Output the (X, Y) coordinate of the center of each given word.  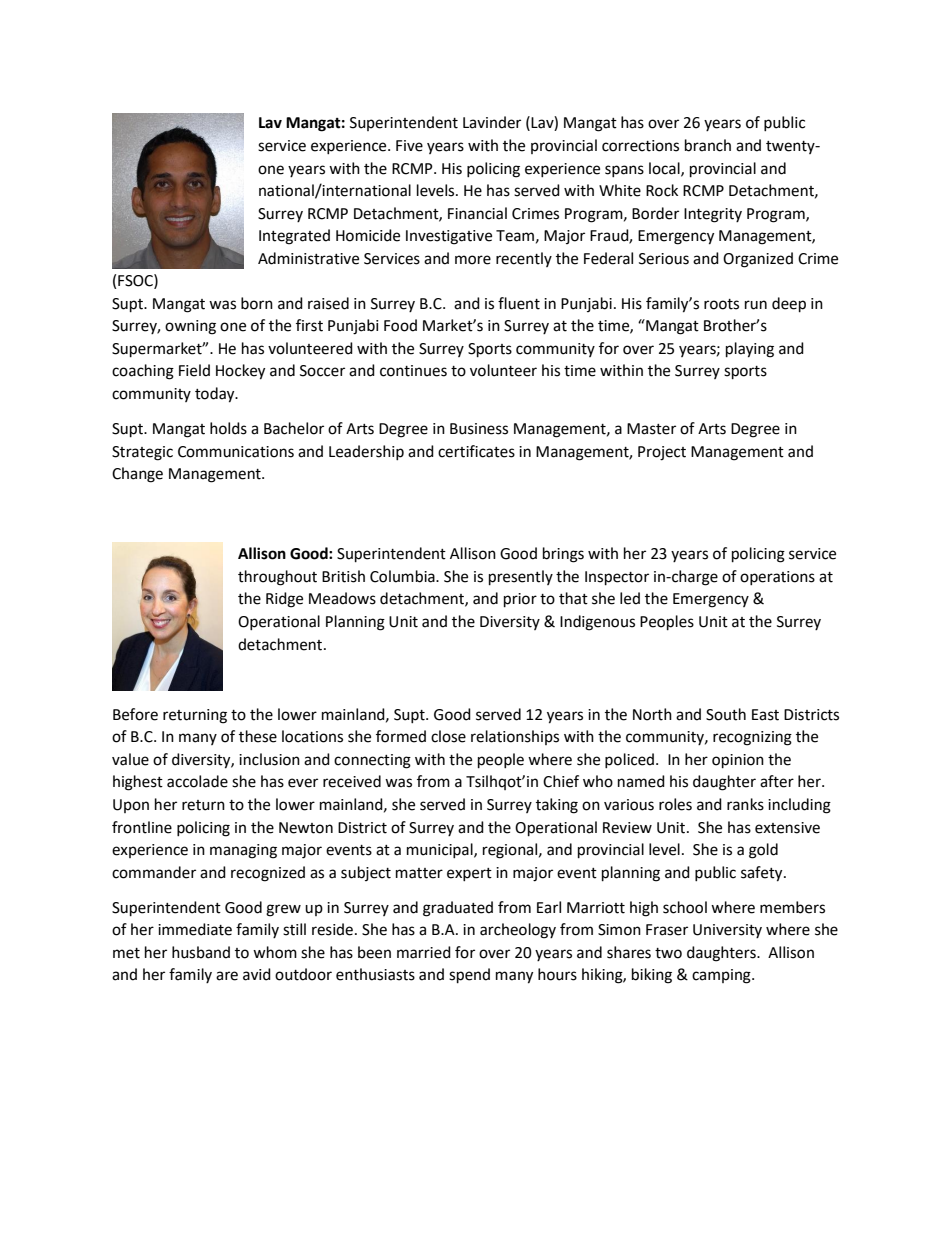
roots (721, 304)
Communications (236, 452)
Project (662, 453)
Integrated (294, 237)
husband (201, 952)
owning (190, 327)
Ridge (284, 600)
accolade (197, 781)
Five (409, 146)
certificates (476, 451)
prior (520, 600)
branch (708, 145)
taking (557, 806)
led (630, 598)
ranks (745, 804)
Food (400, 325)
